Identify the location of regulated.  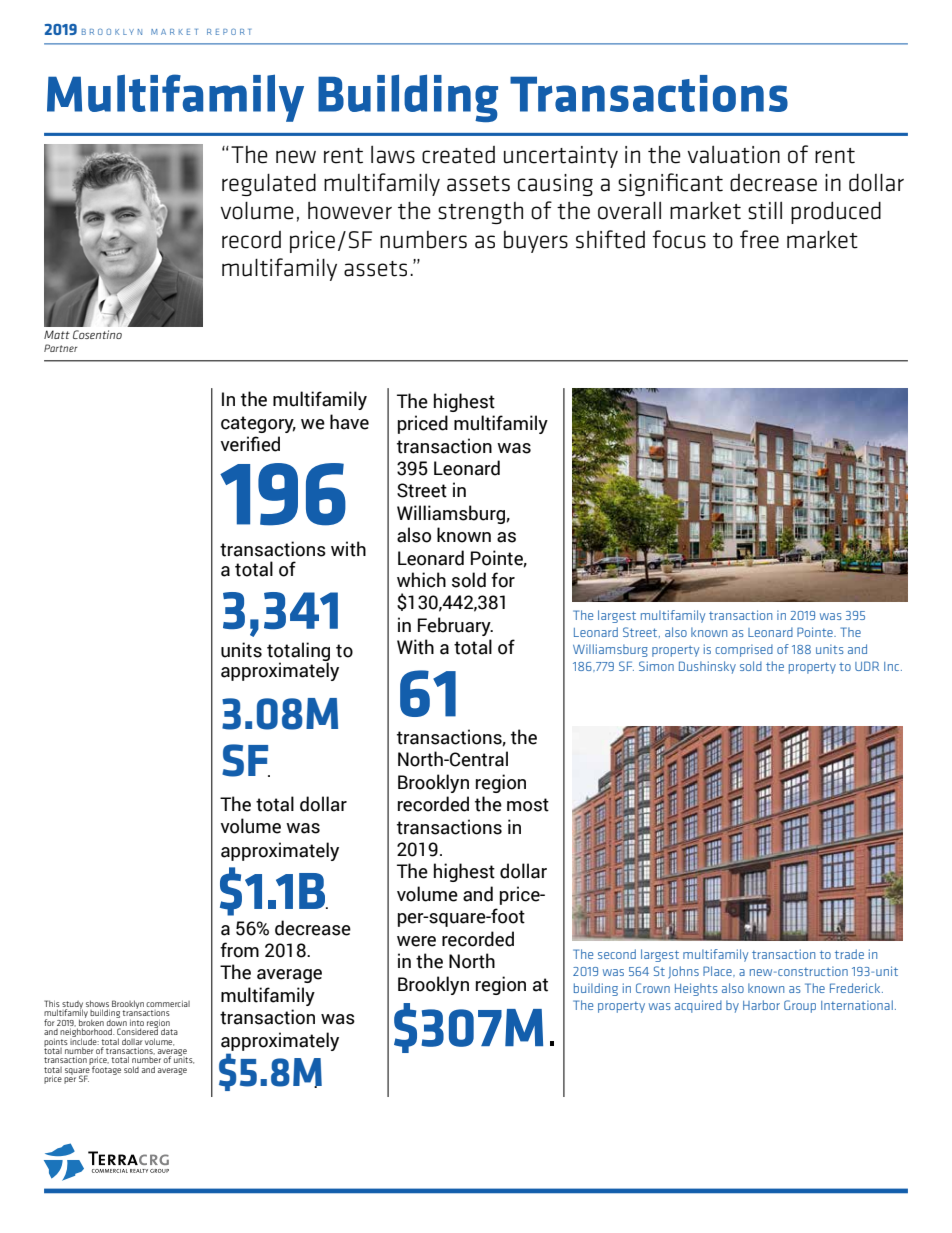
(269, 184).
